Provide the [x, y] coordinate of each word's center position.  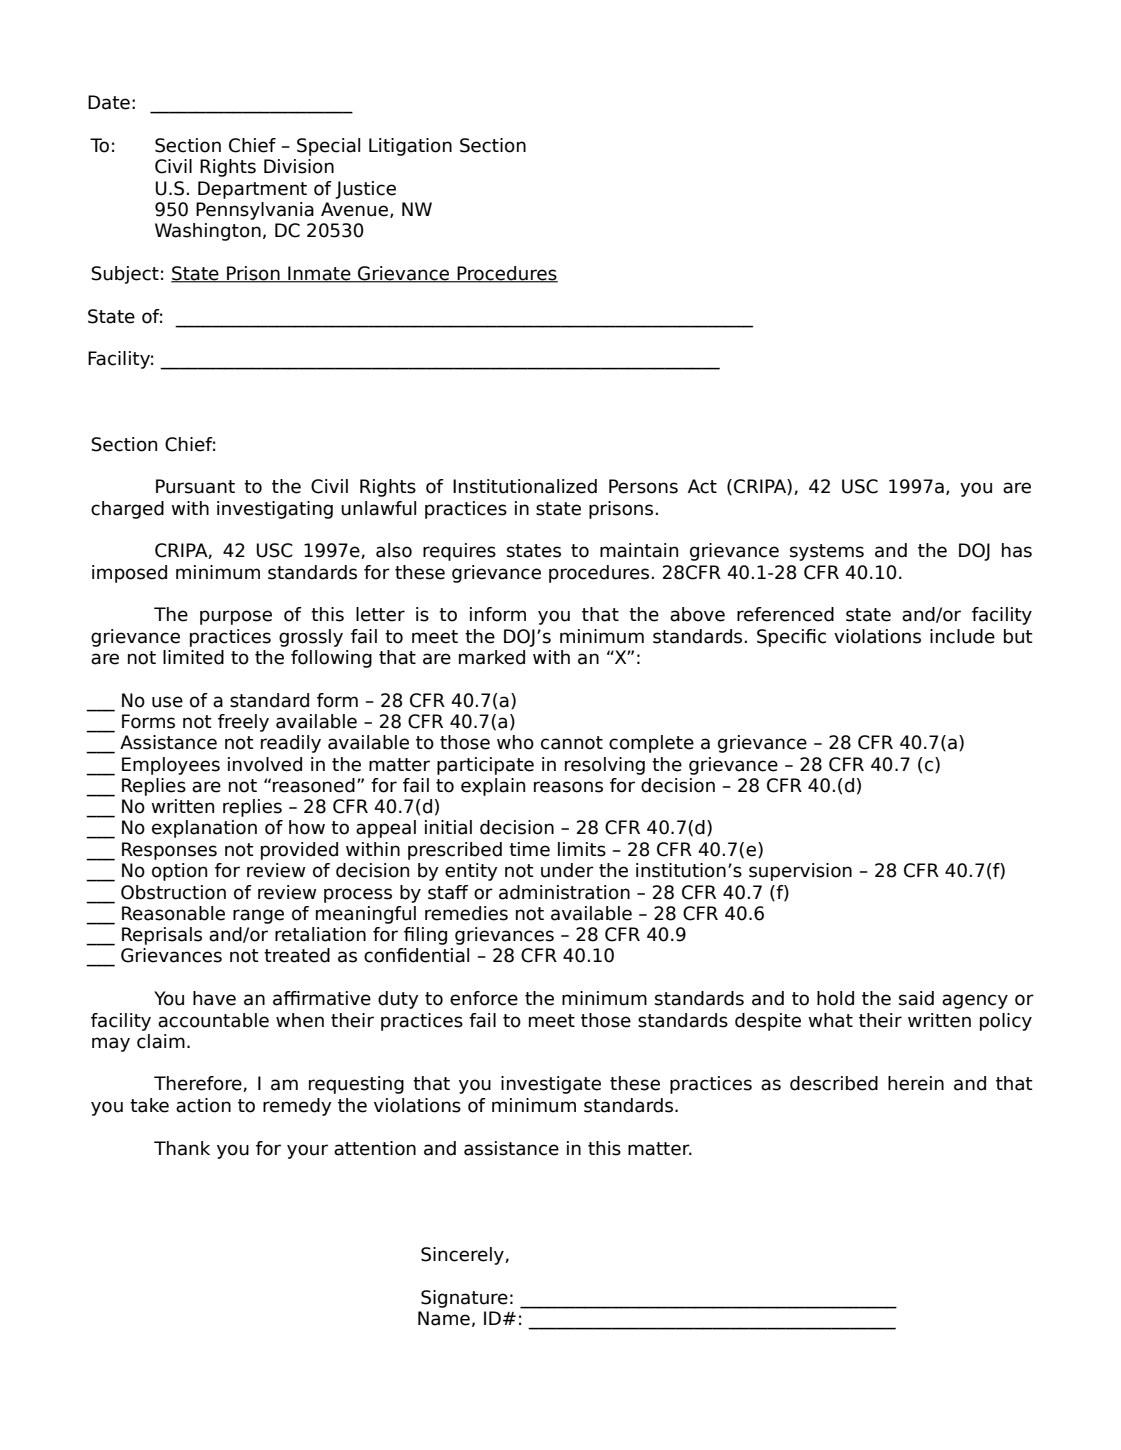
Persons [643, 486]
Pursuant [195, 486]
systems [827, 552]
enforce [484, 998]
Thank [182, 1148]
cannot [572, 743]
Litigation [410, 147]
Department [252, 190]
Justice [365, 190]
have [214, 998]
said [916, 998]
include [962, 636]
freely [243, 723]
